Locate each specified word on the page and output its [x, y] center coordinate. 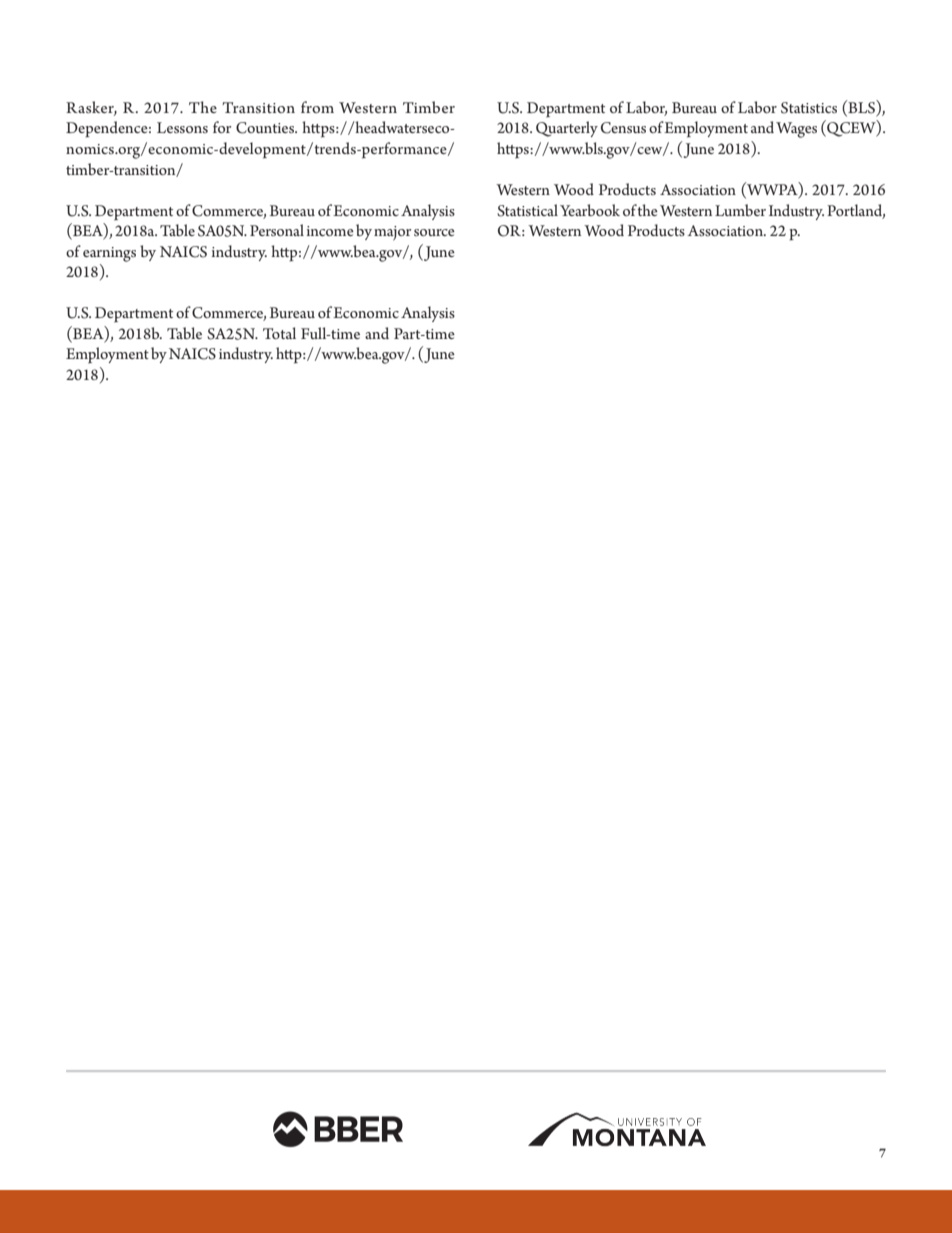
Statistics [809, 108]
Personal [277, 230]
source [434, 232]
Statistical [527, 210]
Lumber [740, 210]
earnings [109, 254]
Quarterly [567, 129]
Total [279, 333]
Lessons [182, 127]
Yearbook [590, 210]
